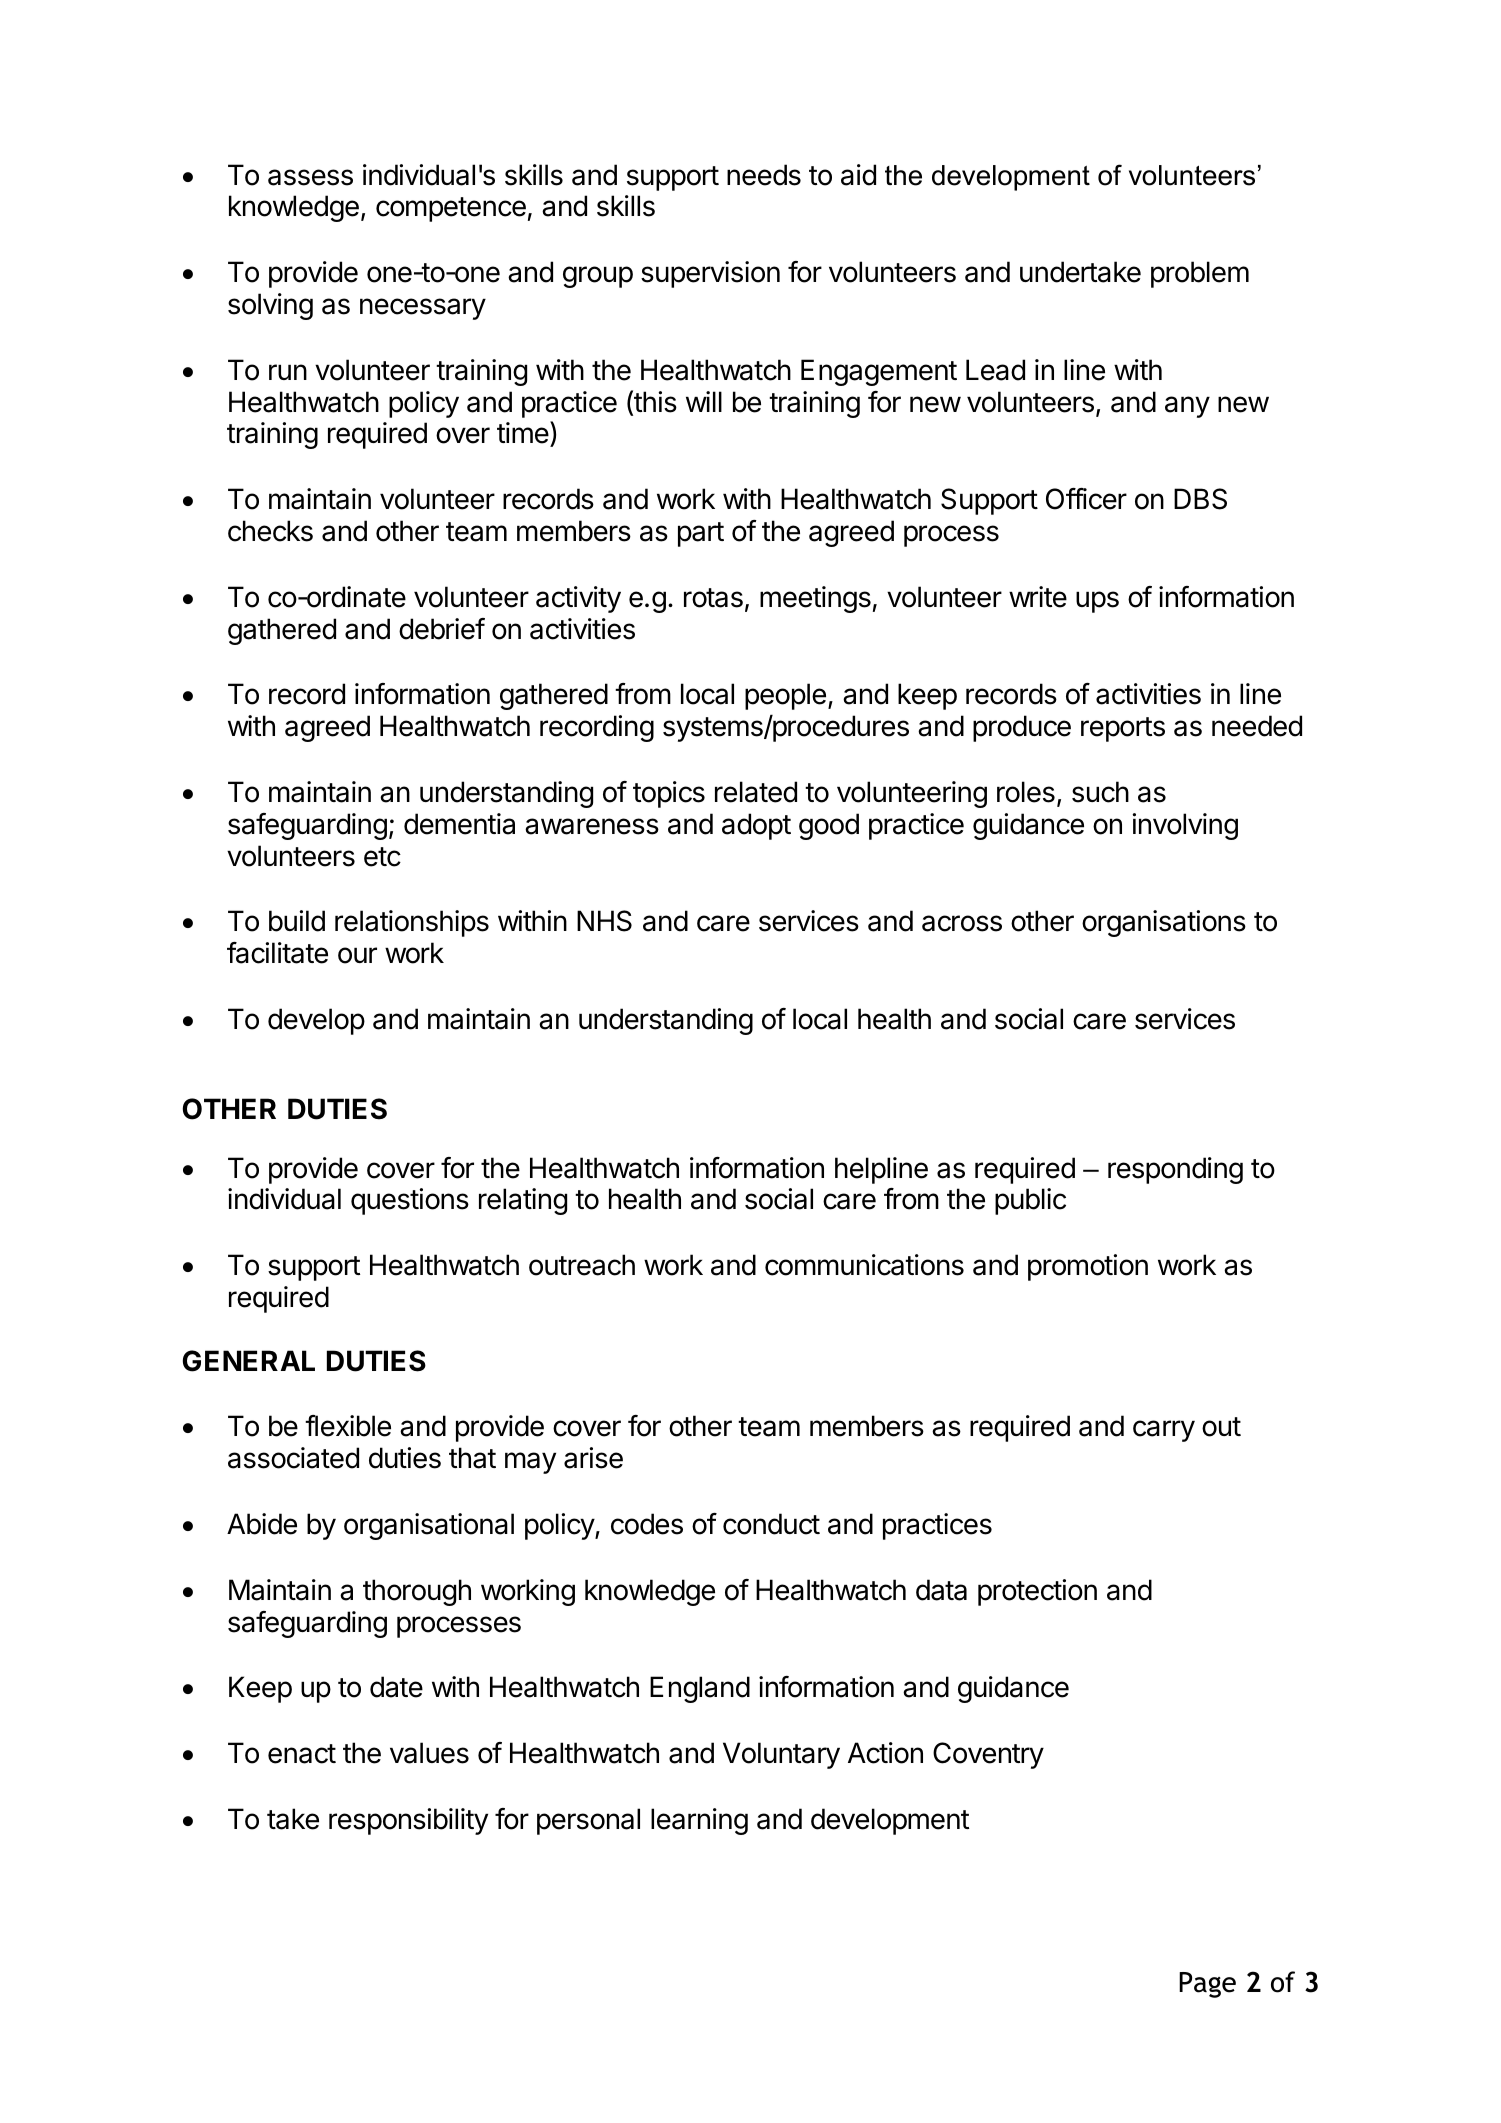 Image resolution: width=1501 pixels, height=2123 pixels. Describe the element at coordinates (864, 1265) in the page. I see `communications` at that location.
